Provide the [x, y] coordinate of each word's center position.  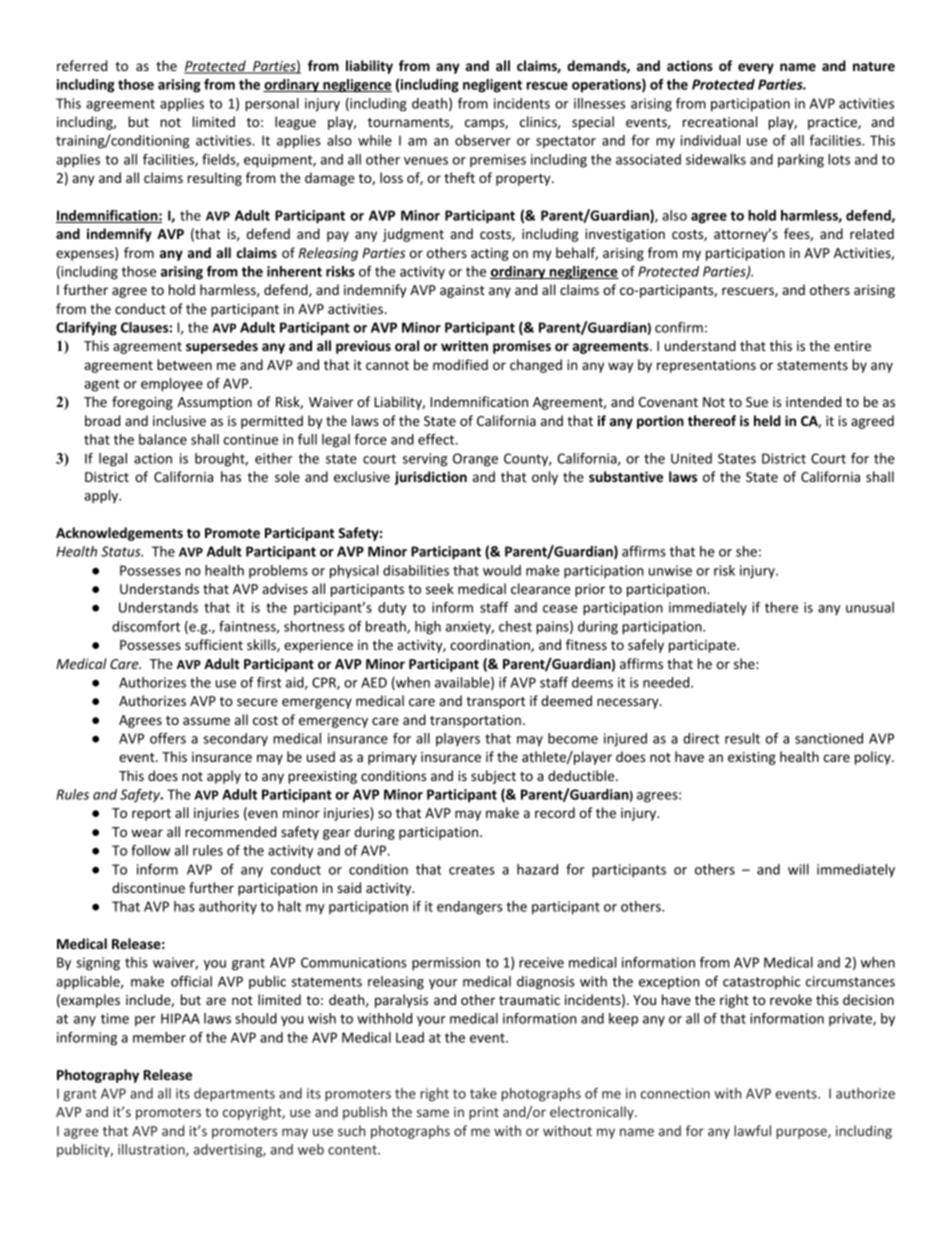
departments [234, 1094]
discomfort [146, 626]
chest [515, 626]
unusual [870, 607]
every [756, 68]
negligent [492, 86]
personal [272, 105]
